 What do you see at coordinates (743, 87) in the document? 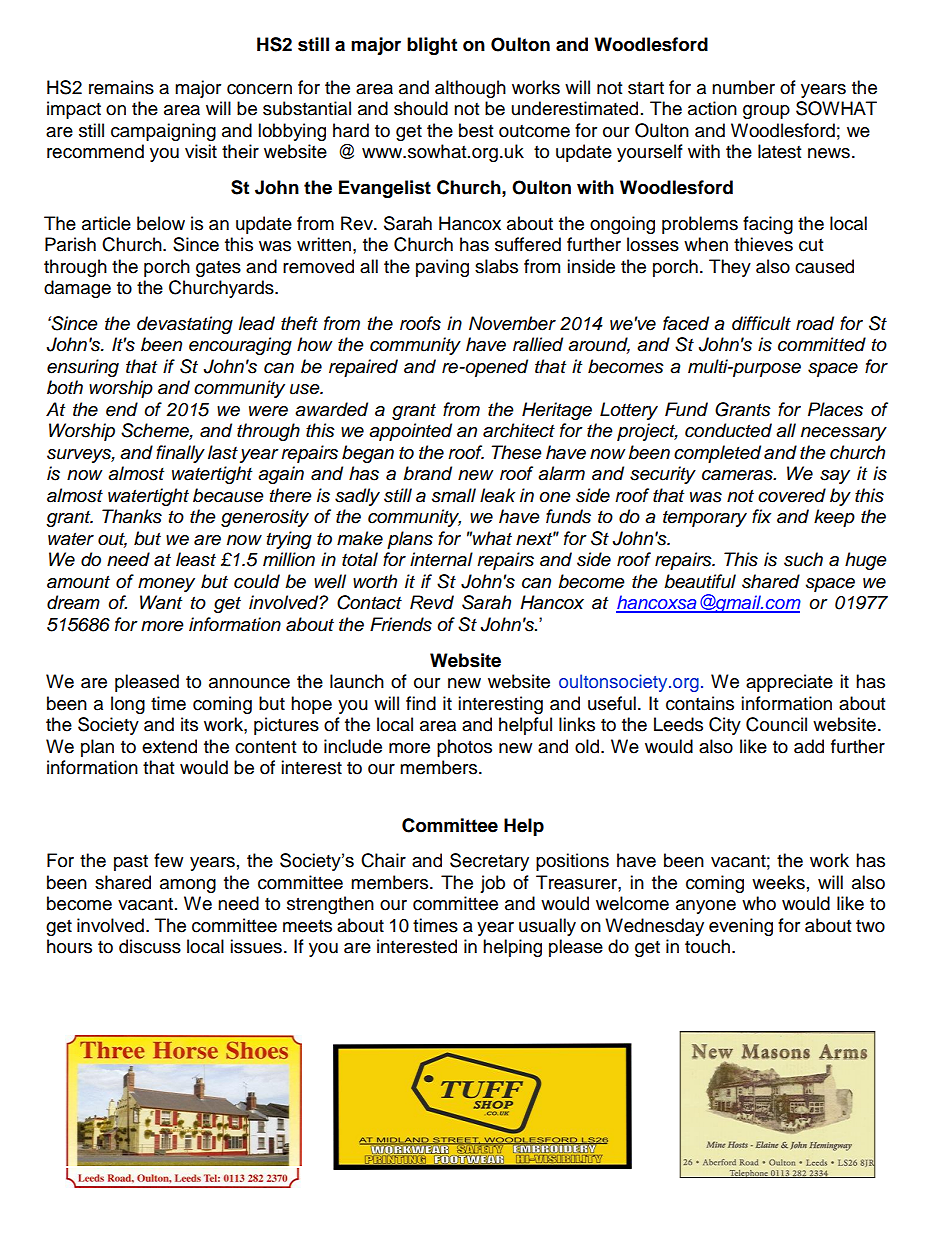
I see `number` at bounding box center [743, 87].
